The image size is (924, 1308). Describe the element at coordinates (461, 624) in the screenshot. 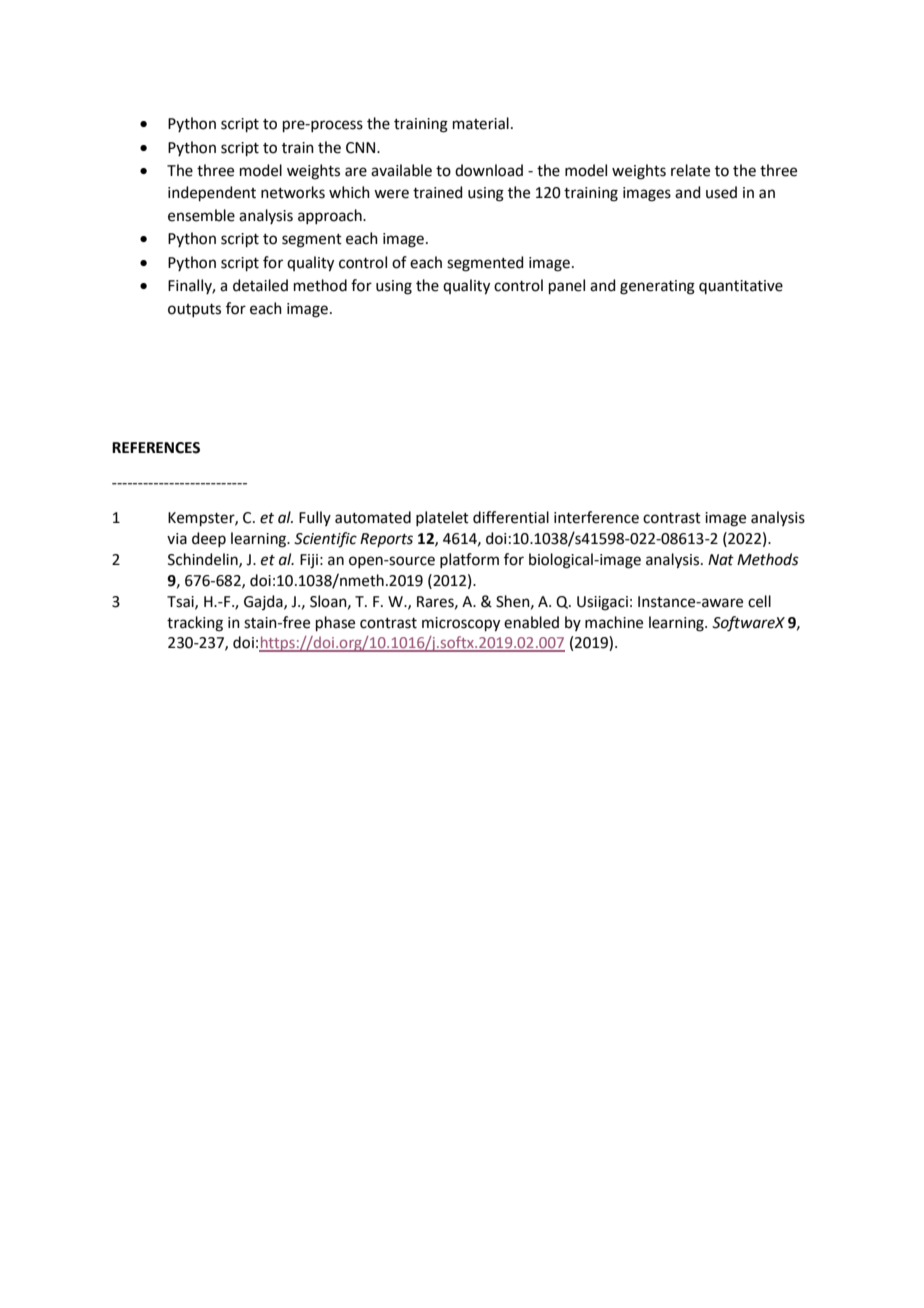

I see `microscopy` at that location.
